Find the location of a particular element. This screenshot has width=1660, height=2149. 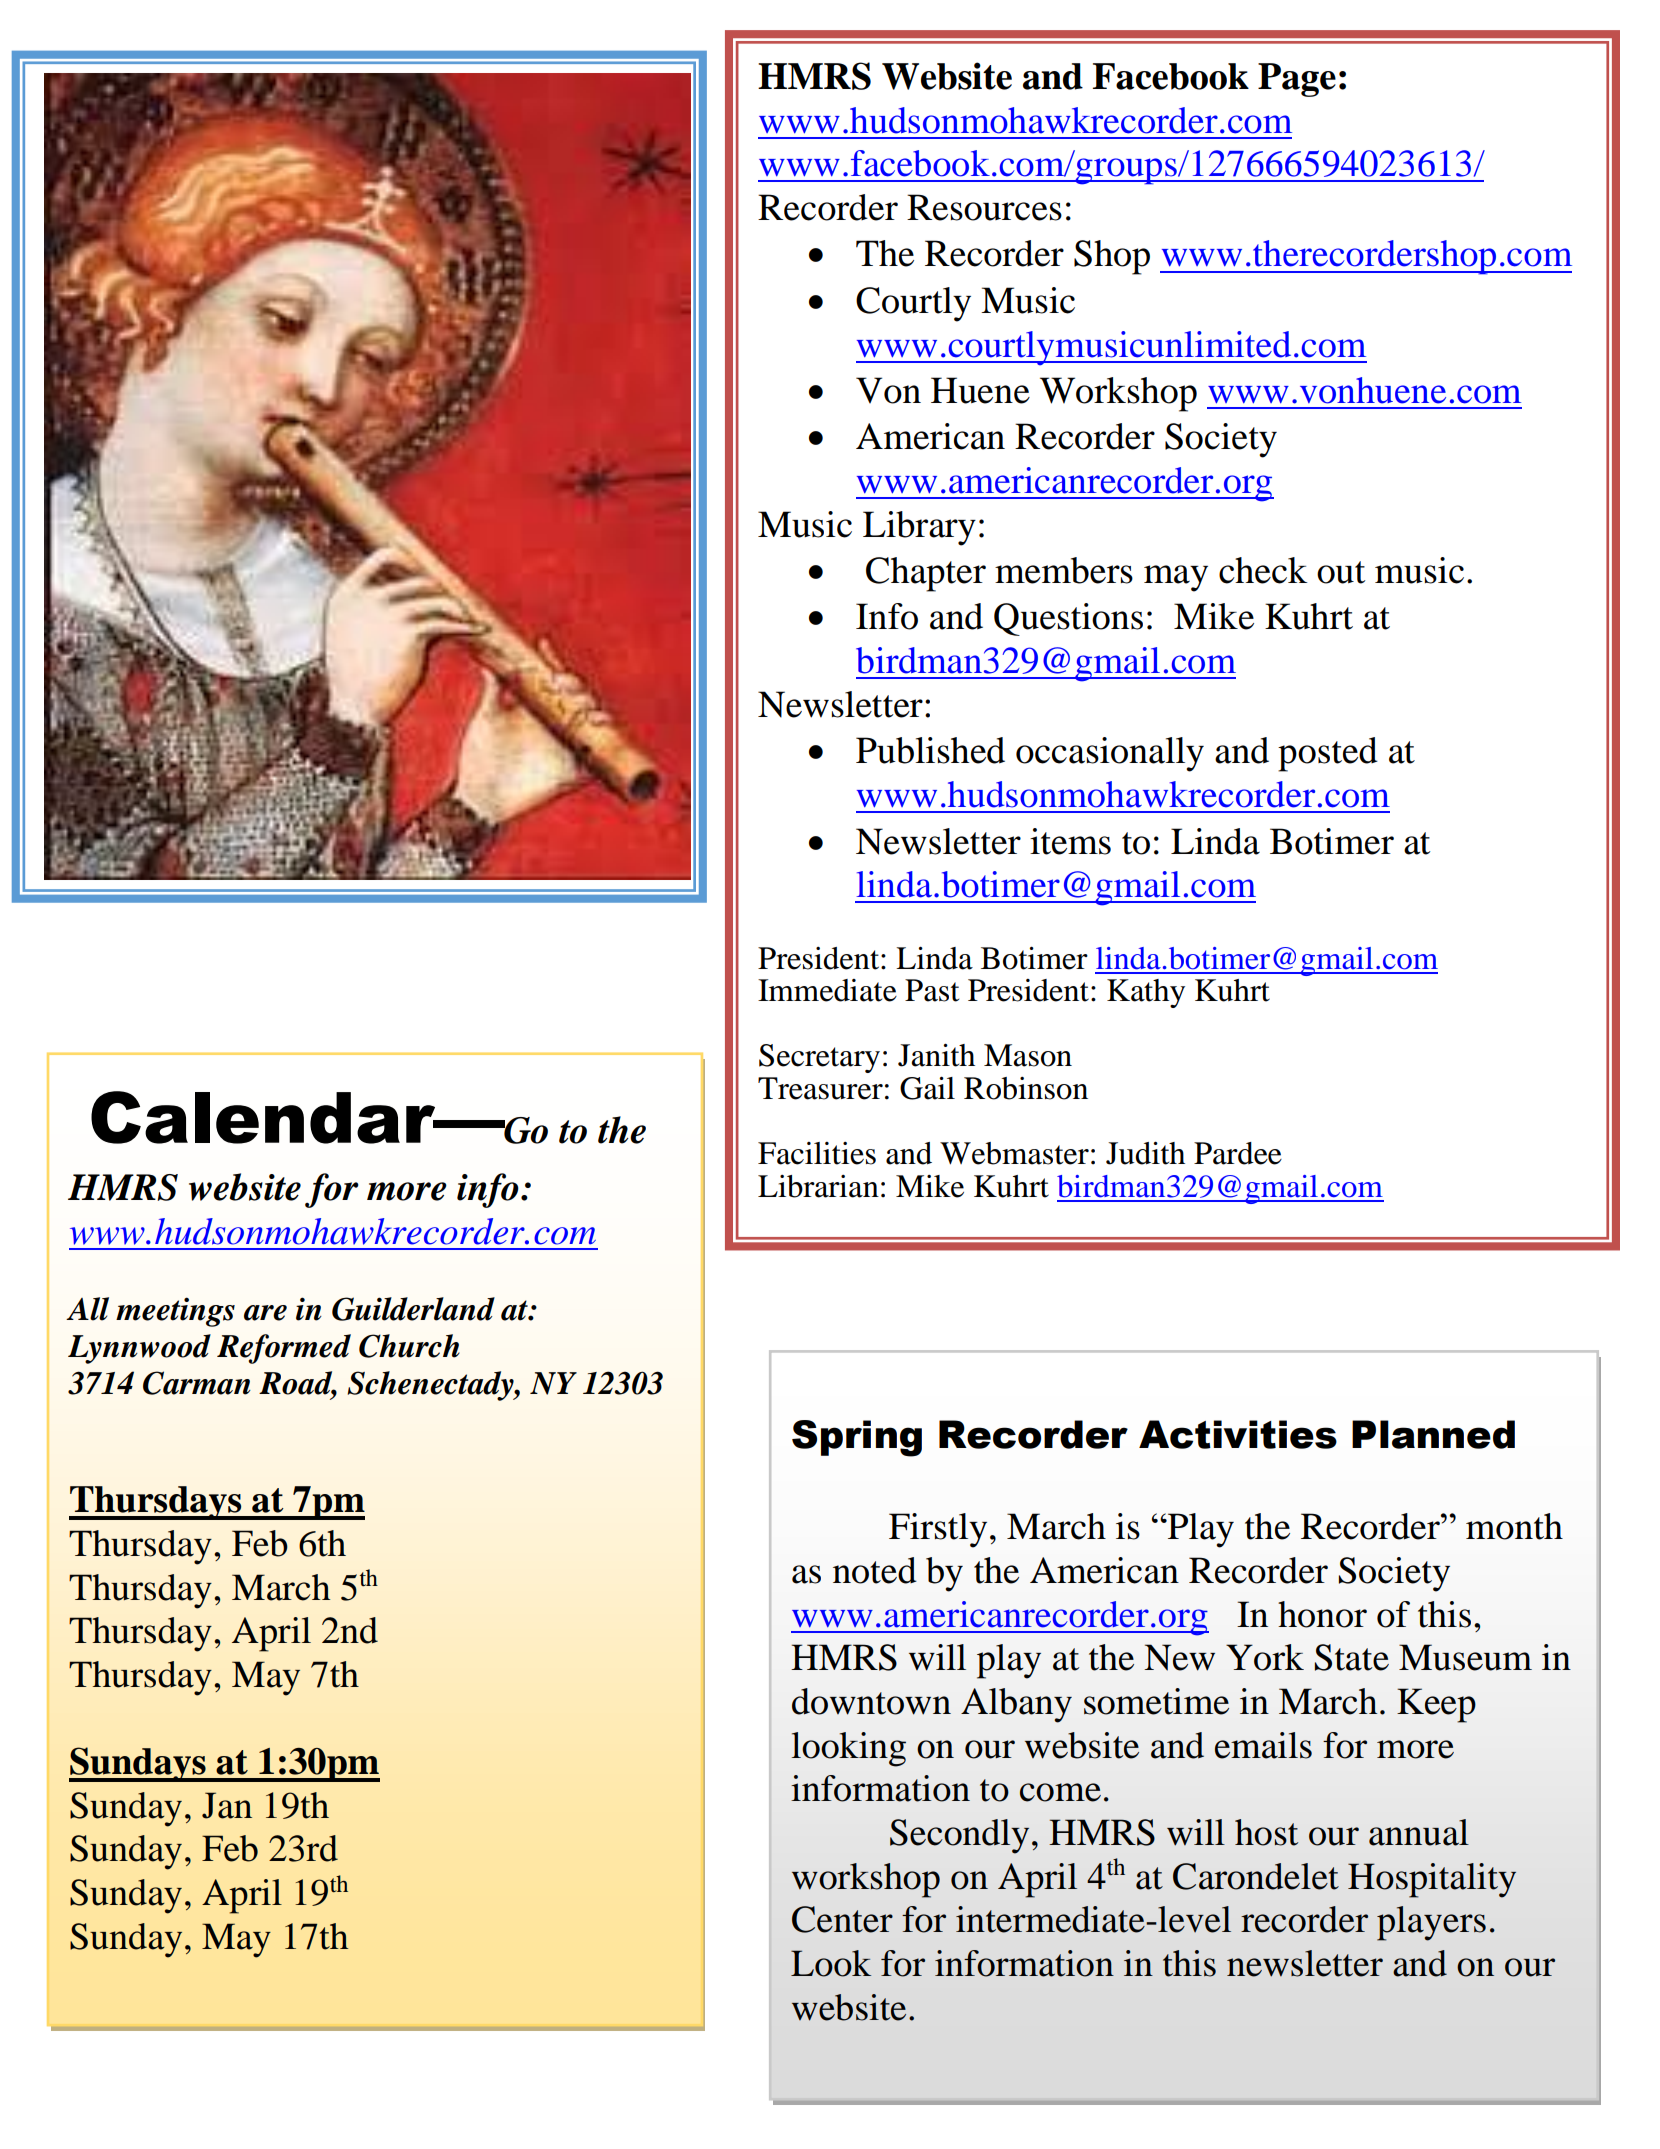

Resources is located at coordinates (984, 207).
